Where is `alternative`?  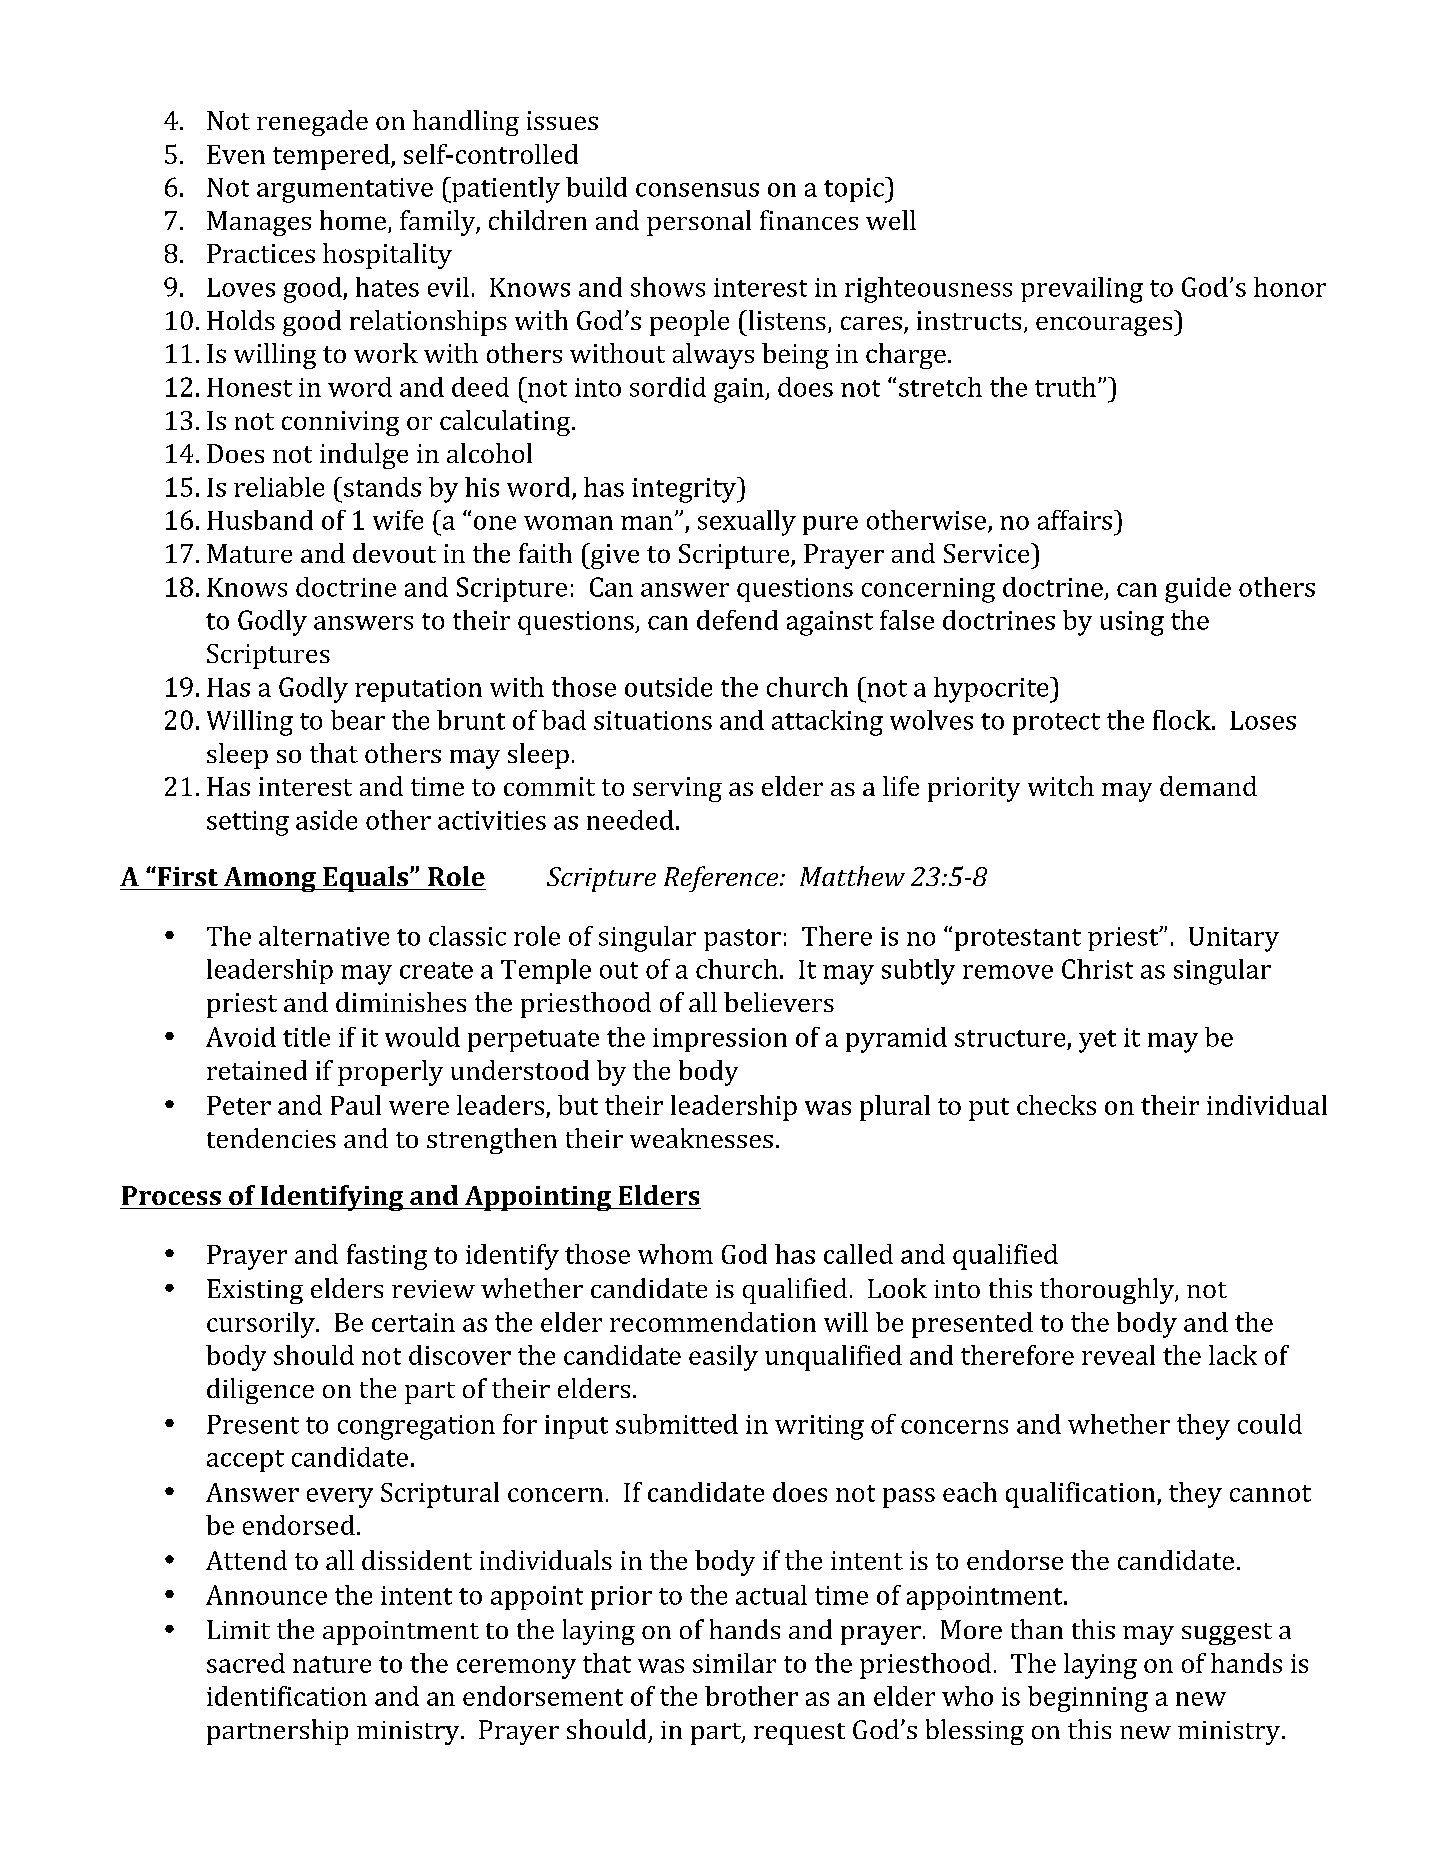 alternative is located at coordinates (324, 936).
